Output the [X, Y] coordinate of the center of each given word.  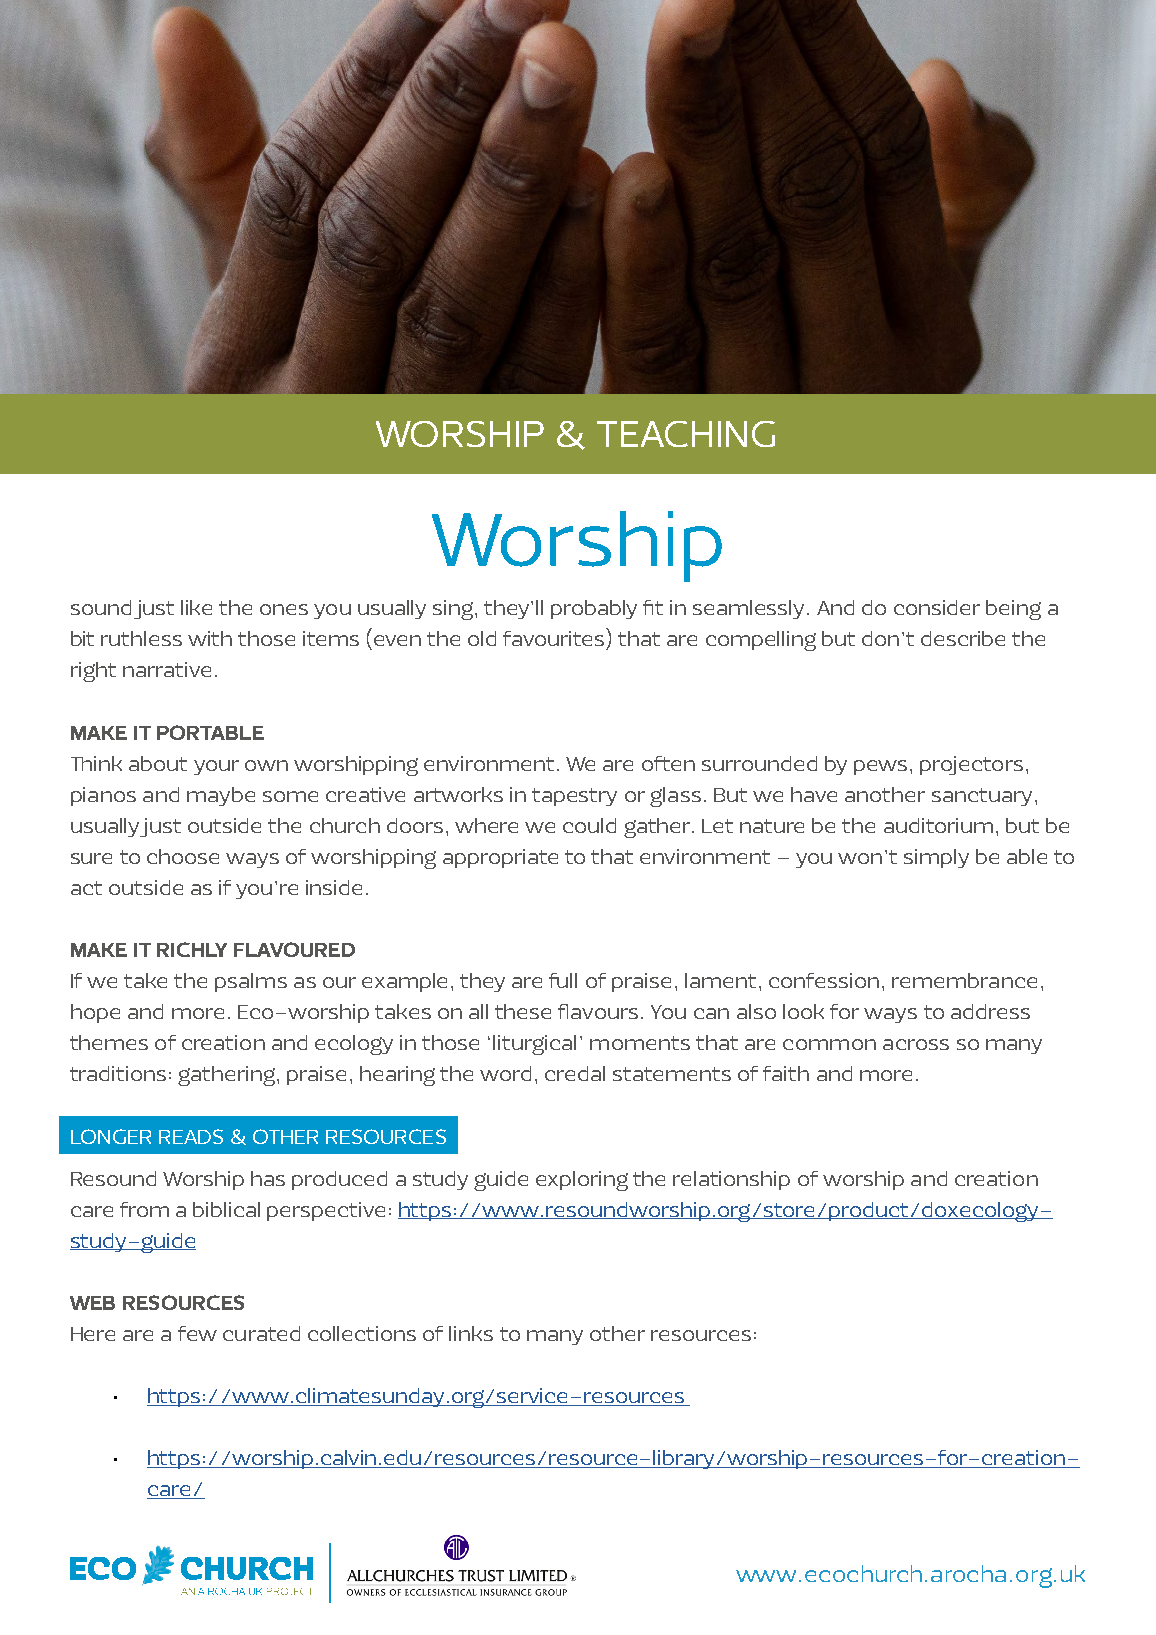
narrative [167, 669]
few [197, 1333]
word [505, 1073]
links [471, 1333]
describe [963, 638]
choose [183, 856]
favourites [555, 637]
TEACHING [686, 434]
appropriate [500, 858]
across [916, 1044]
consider [937, 607]
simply [936, 858]
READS [191, 1136]
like [196, 607]
